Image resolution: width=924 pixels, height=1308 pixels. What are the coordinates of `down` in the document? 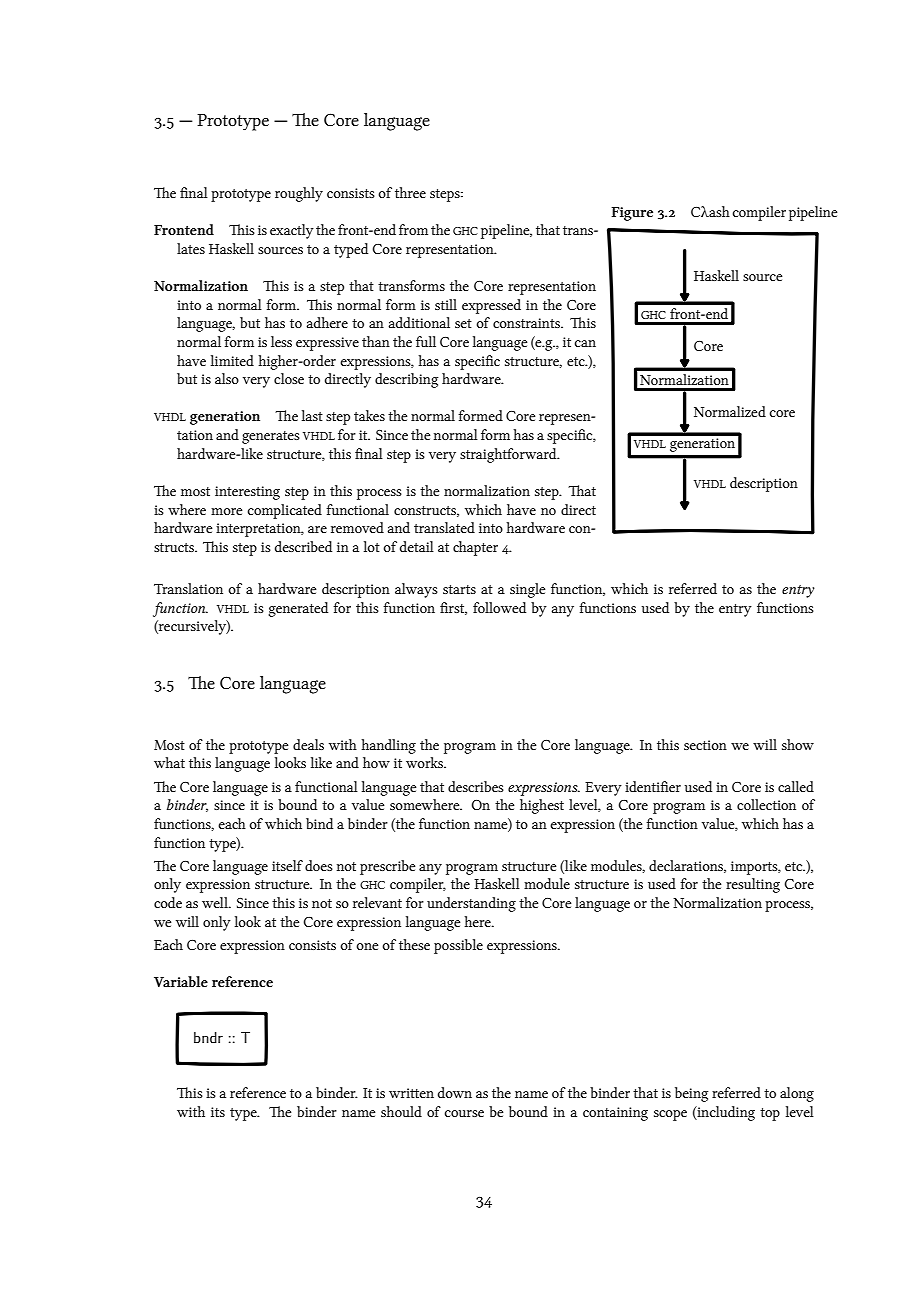 It's located at (455, 1092).
